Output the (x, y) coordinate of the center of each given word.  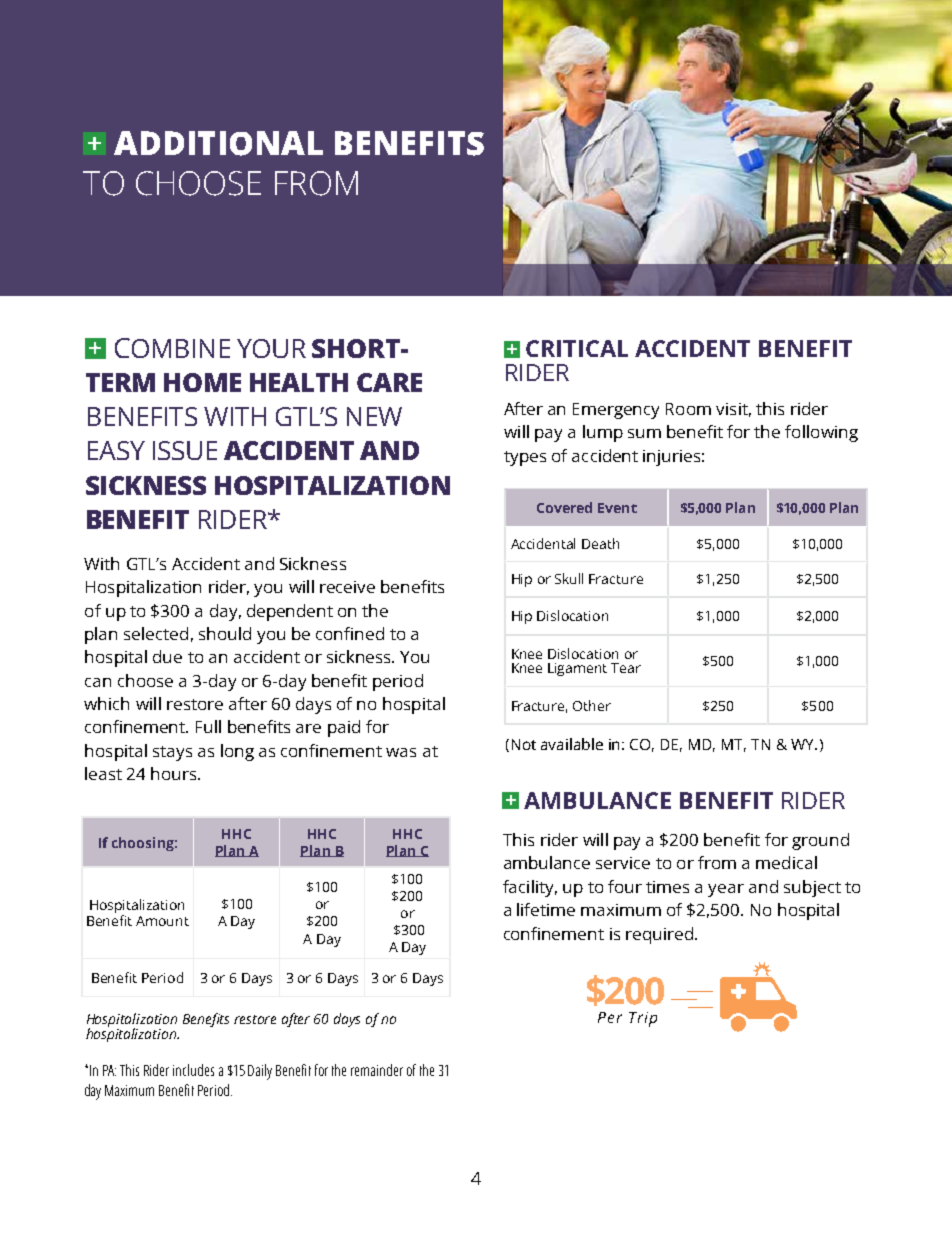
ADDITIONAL (218, 143)
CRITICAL (577, 348)
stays (172, 753)
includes (193, 1070)
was (401, 752)
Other (592, 705)
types (525, 458)
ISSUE (185, 450)
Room (688, 409)
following (821, 433)
